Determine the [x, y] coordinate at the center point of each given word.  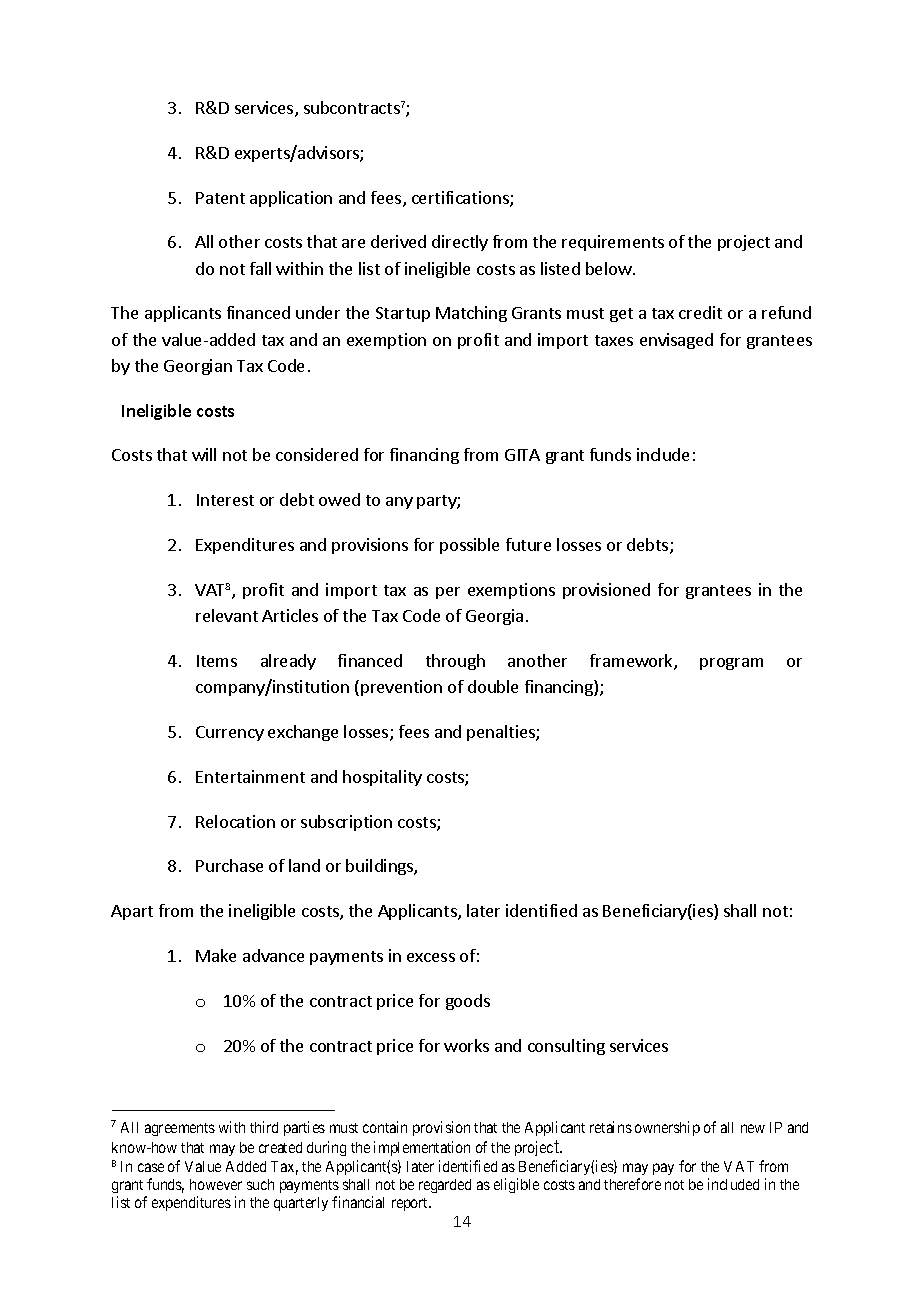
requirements [613, 243]
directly [460, 243]
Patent [220, 198]
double [493, 686]
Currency [230, 733]
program [731, 664]
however [216, 1184]
